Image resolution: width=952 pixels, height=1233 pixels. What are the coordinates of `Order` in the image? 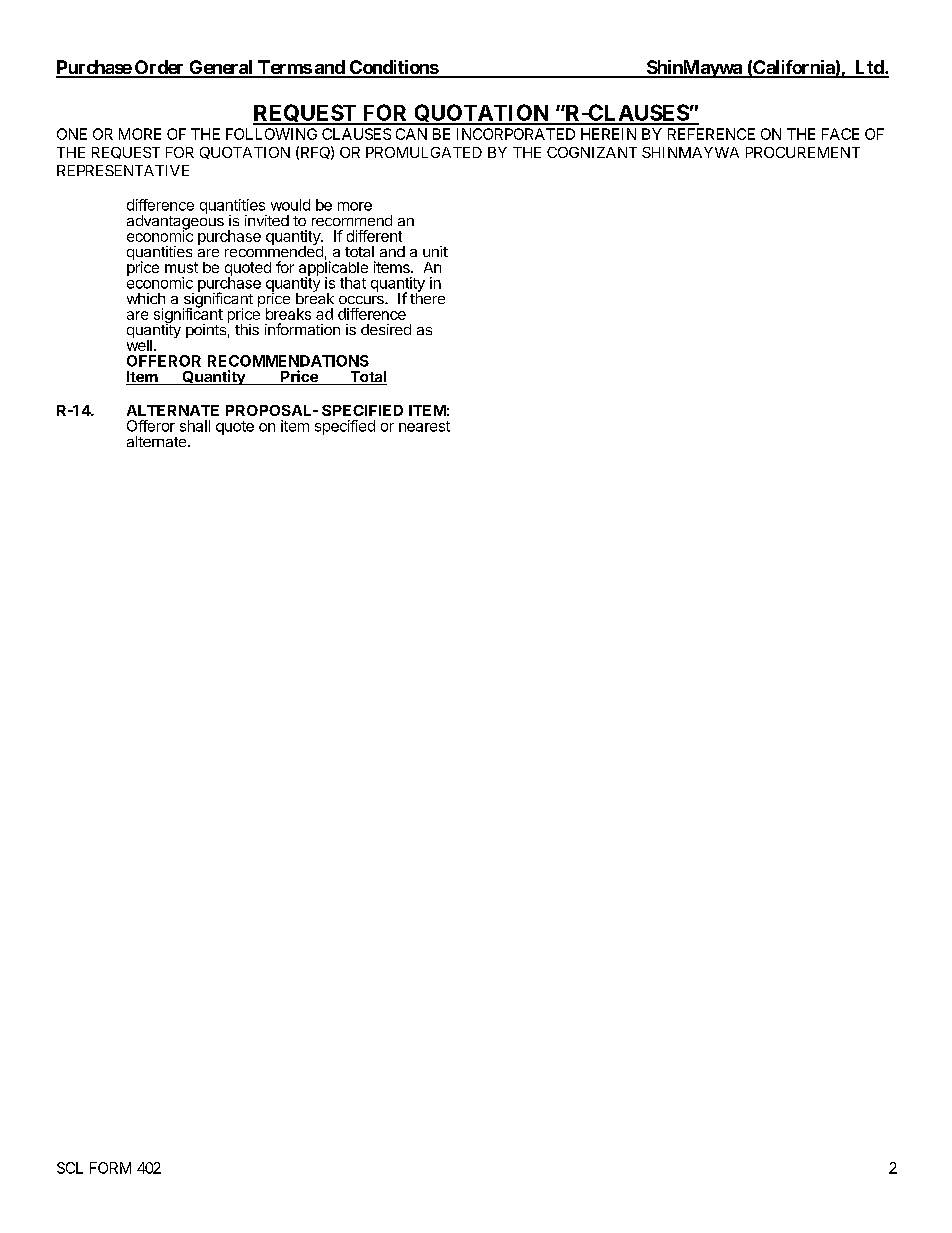 It's located at (159, 68).
